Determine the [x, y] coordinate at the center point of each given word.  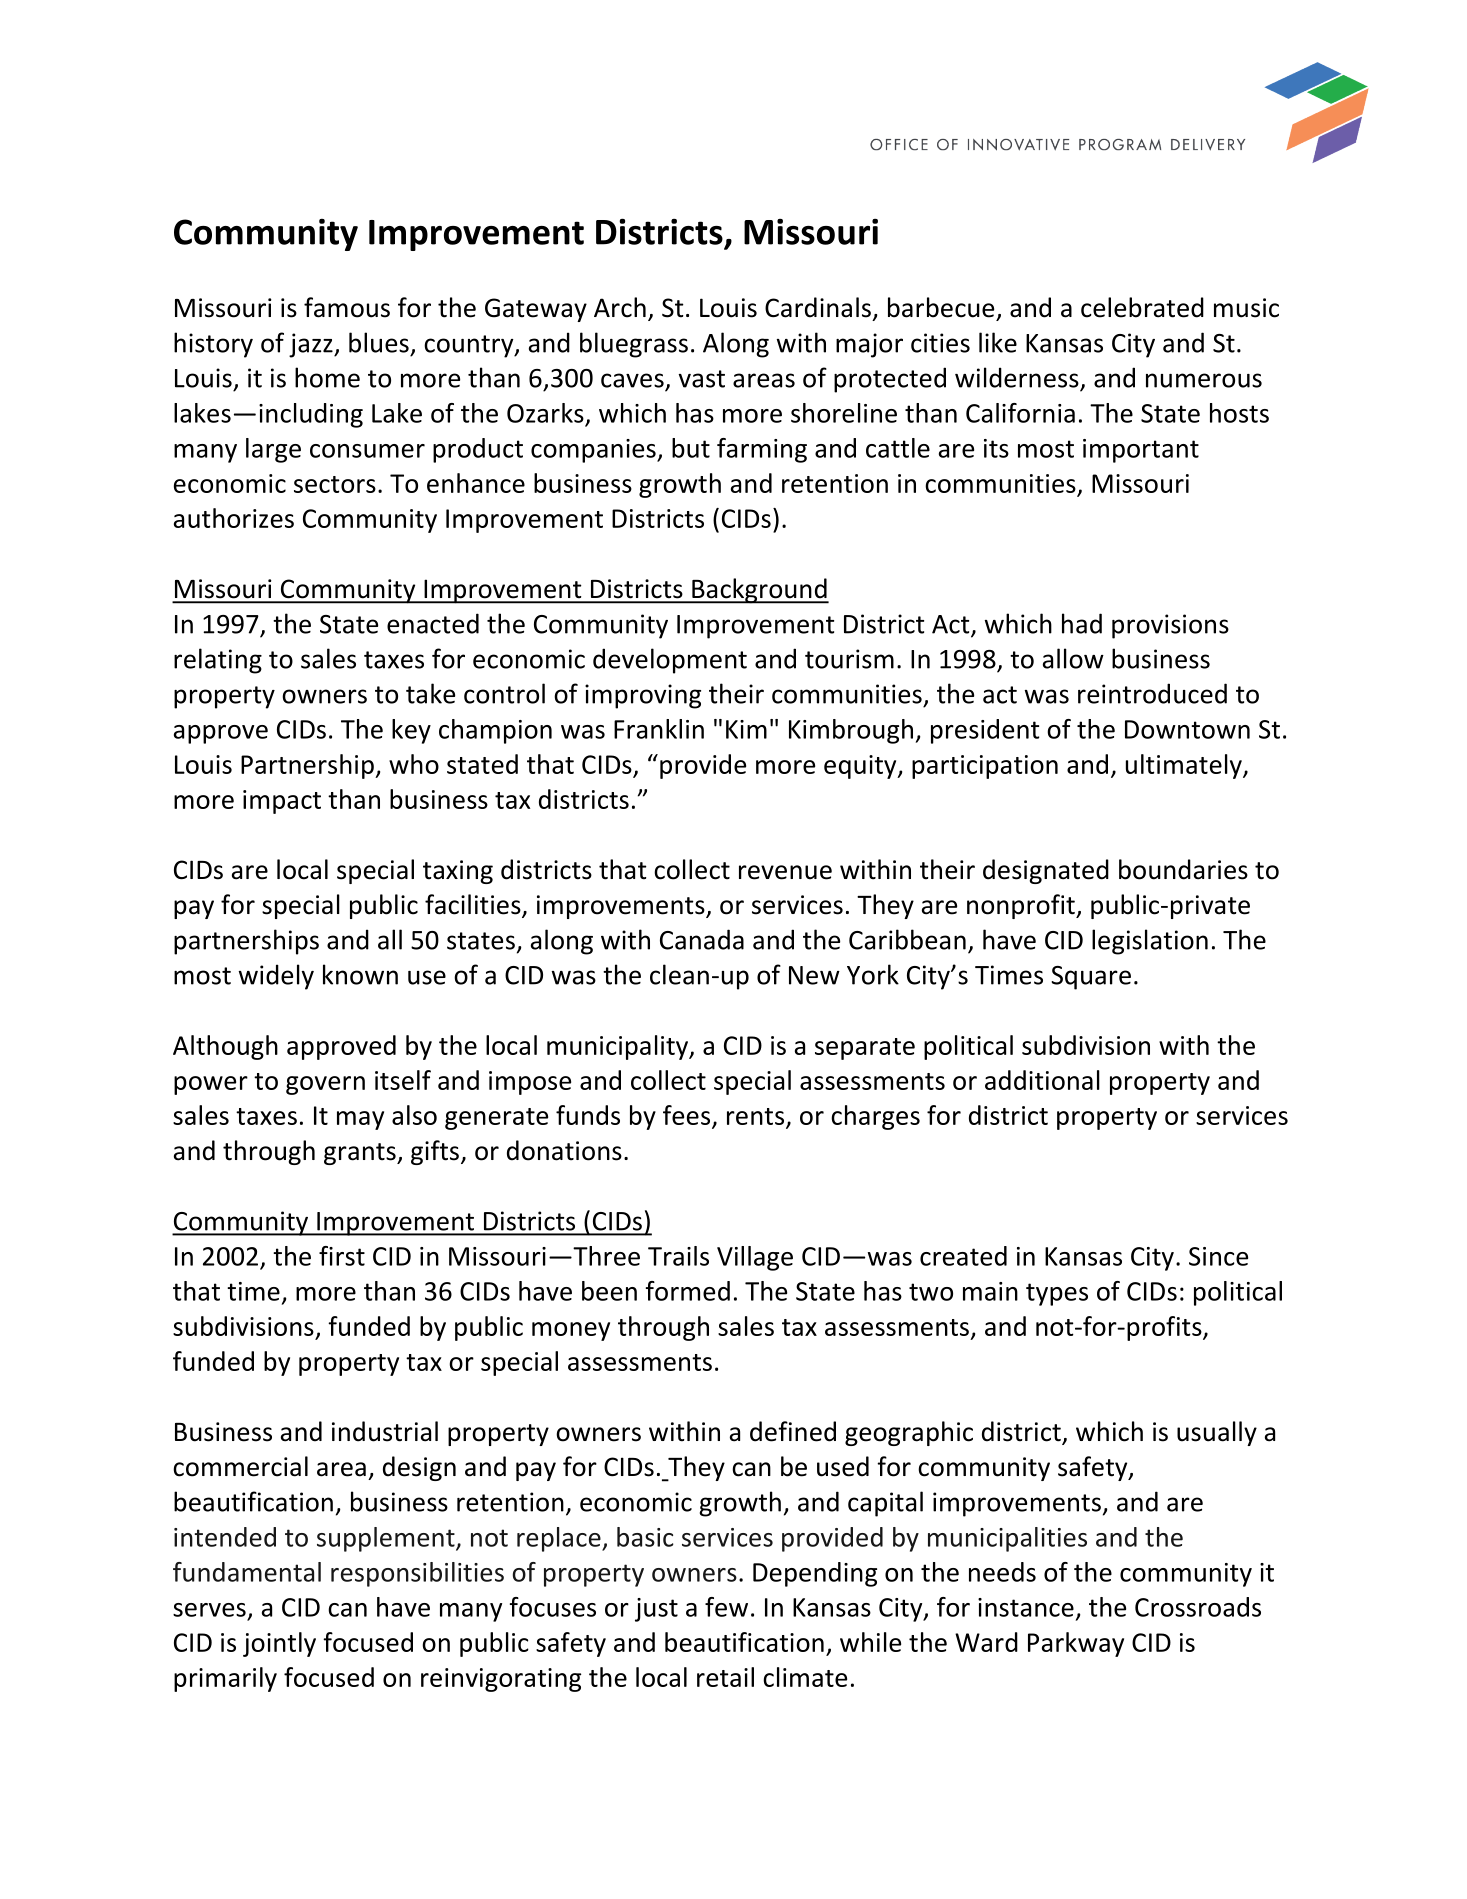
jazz [312, 345]
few [726, 1607]
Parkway [1076, 1644]
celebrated [1142, 307]
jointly [279, 1644]
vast [701, 379]
